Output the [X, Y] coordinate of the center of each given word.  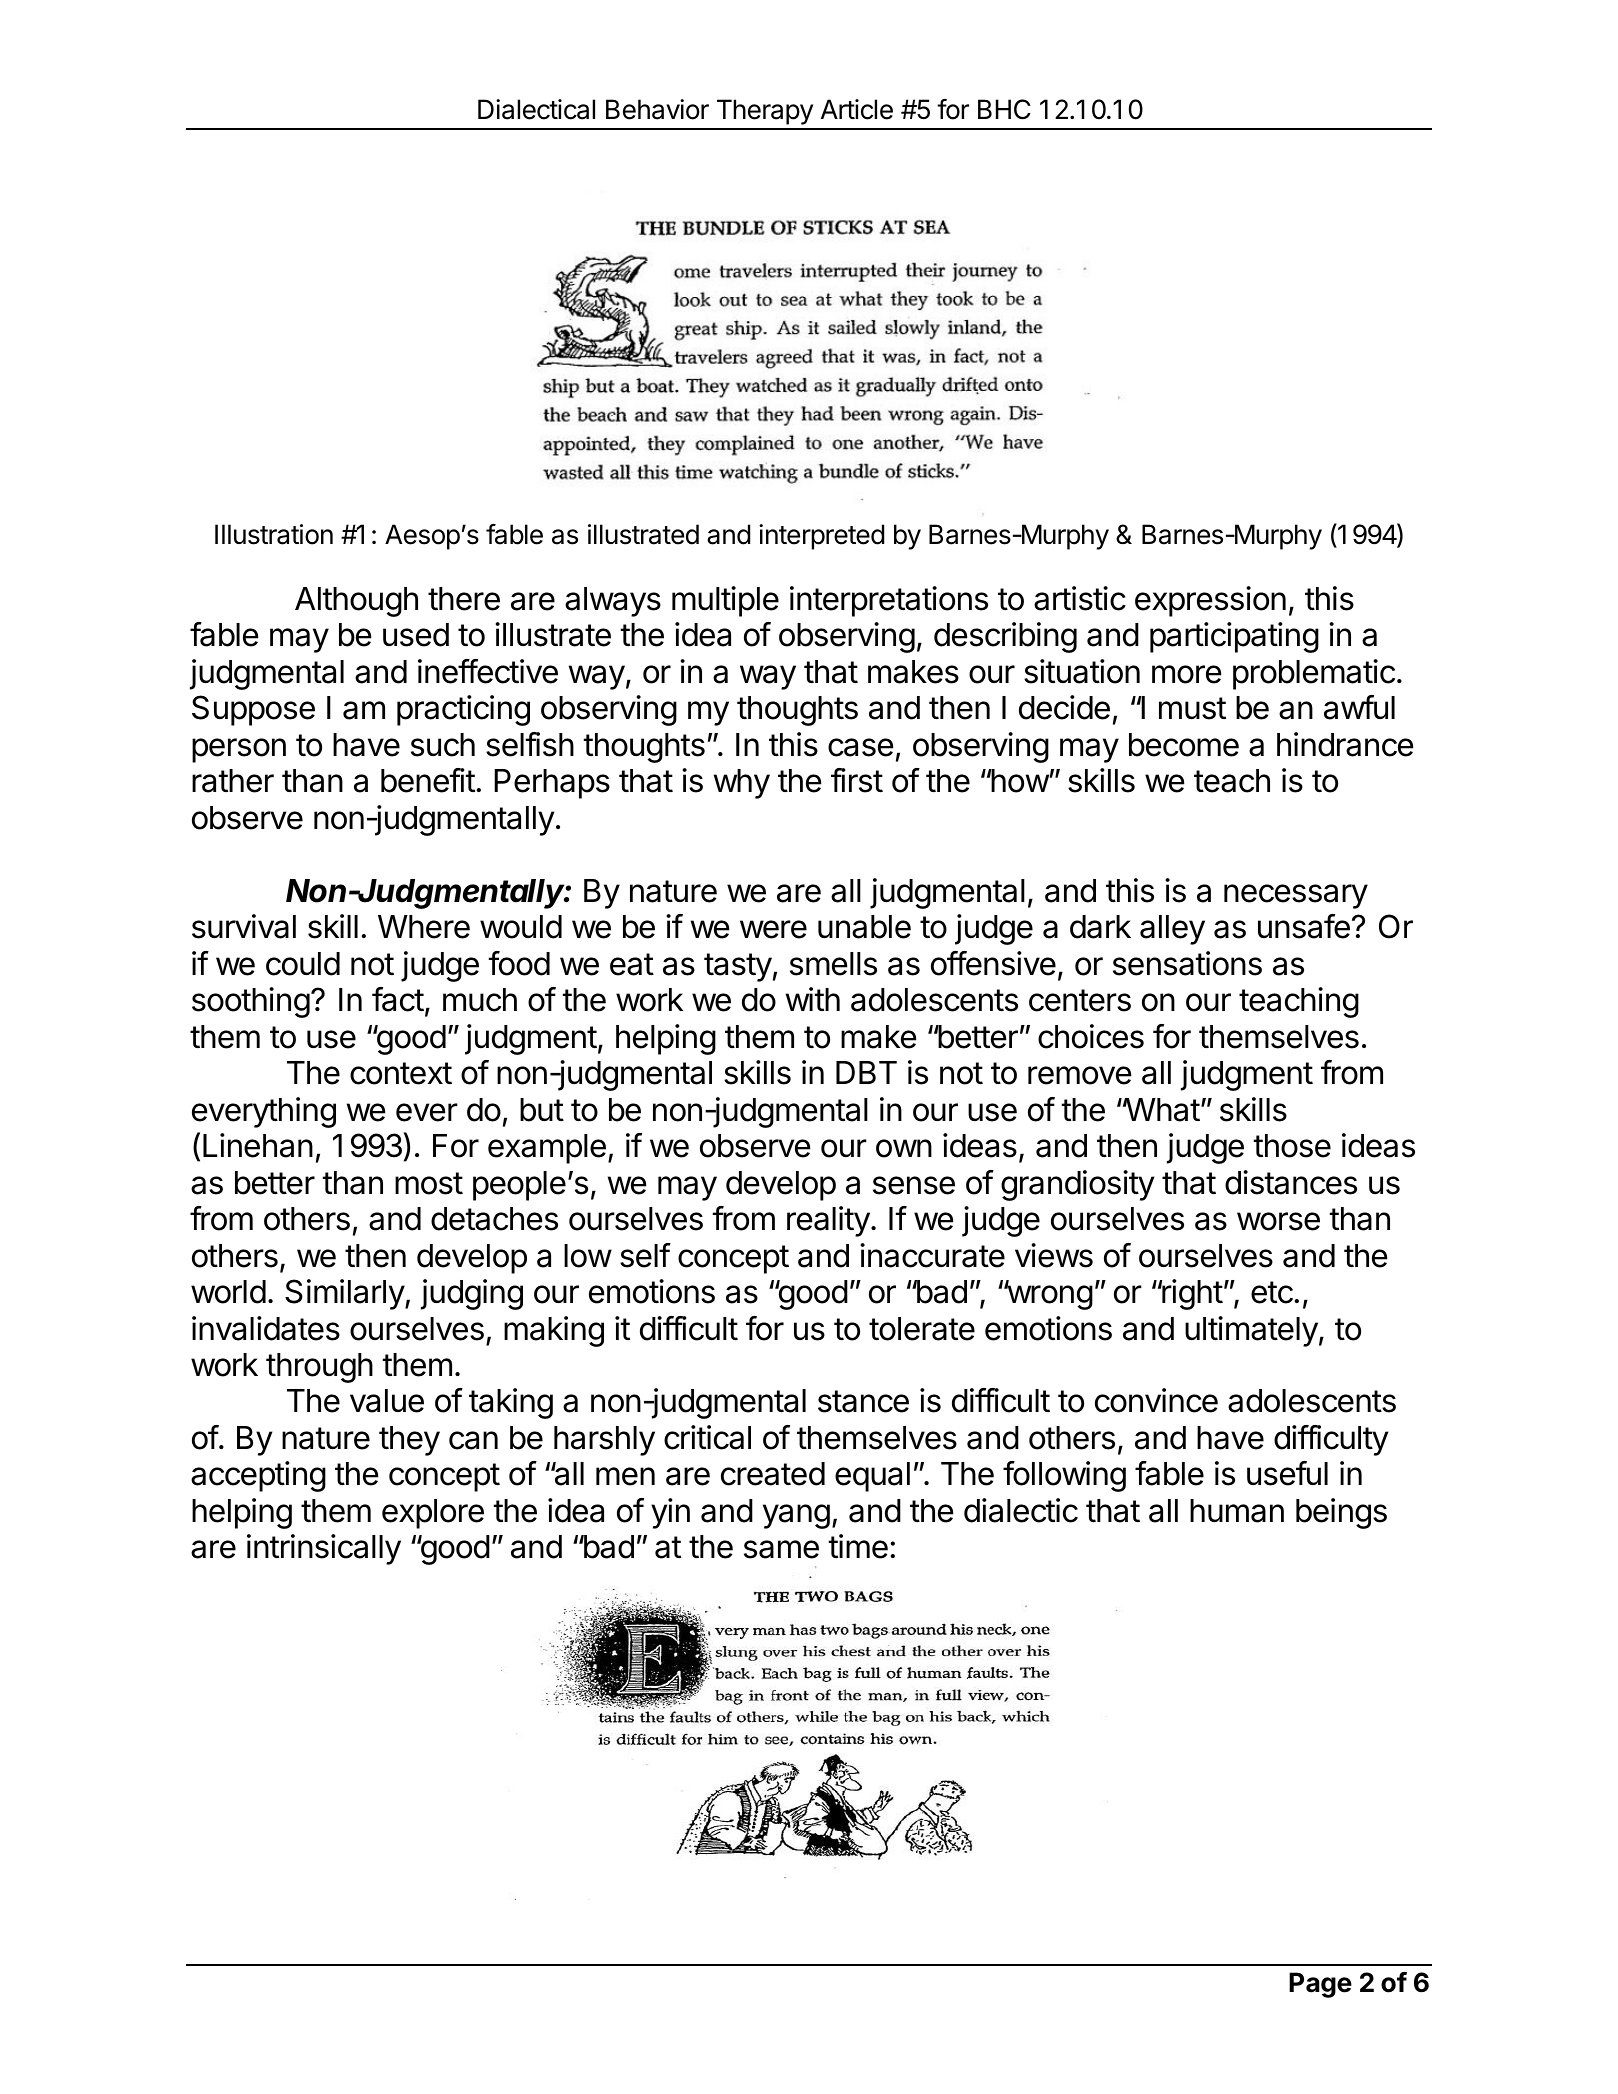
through [319, 1368]
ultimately [1251, 1331]
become [1184, 745]
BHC [1004, 109]
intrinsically [324, 1549]
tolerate [922, 1329]
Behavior [657, 109]
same [781, 1549]
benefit [428, 780]
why [742, 784]
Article [857, 109]
